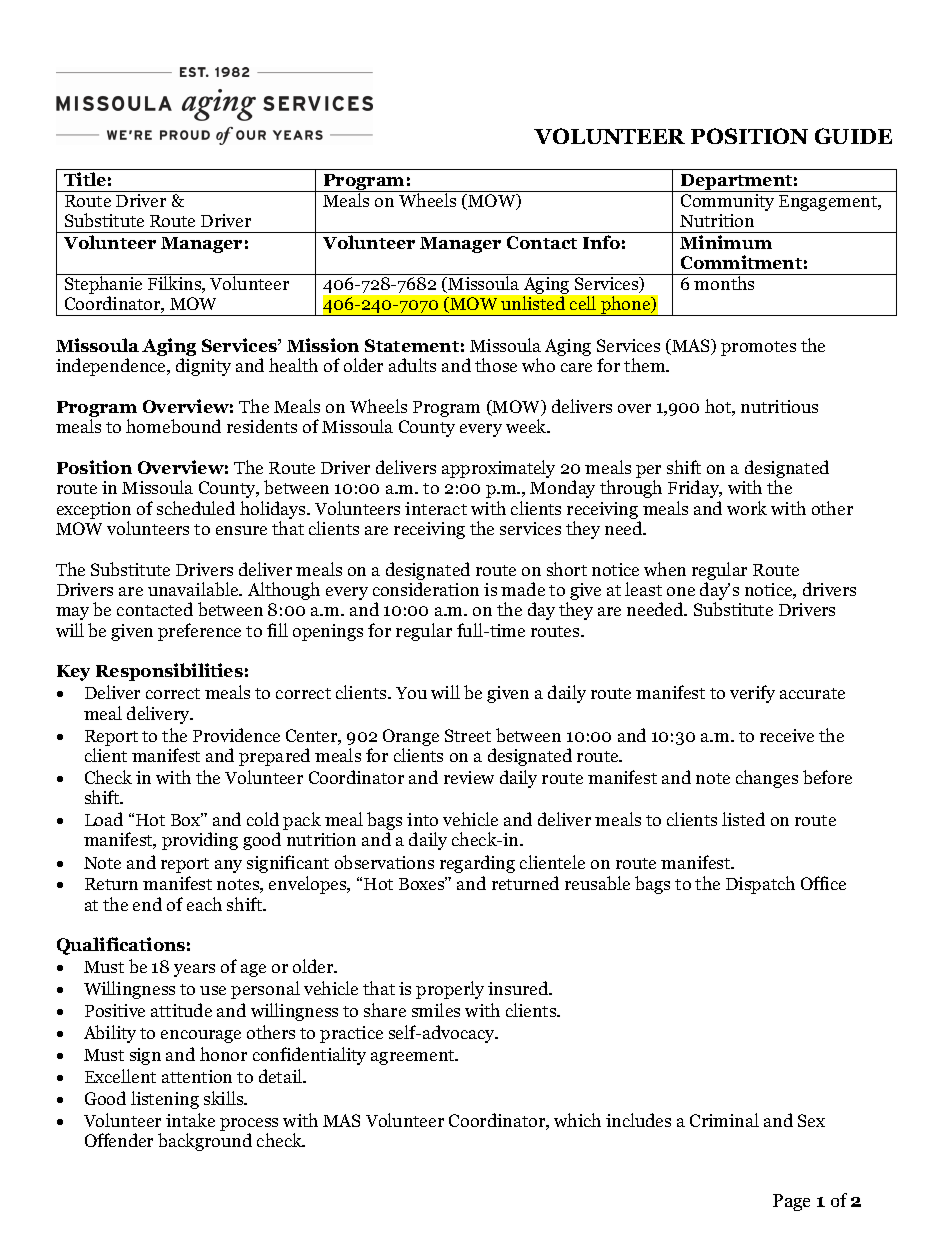 The height and width of the screenshot is (1233, 952). What do you see at coordinates (477, 864) in the screenshot?
I see `regarding` at bounding box center [477, 864].
